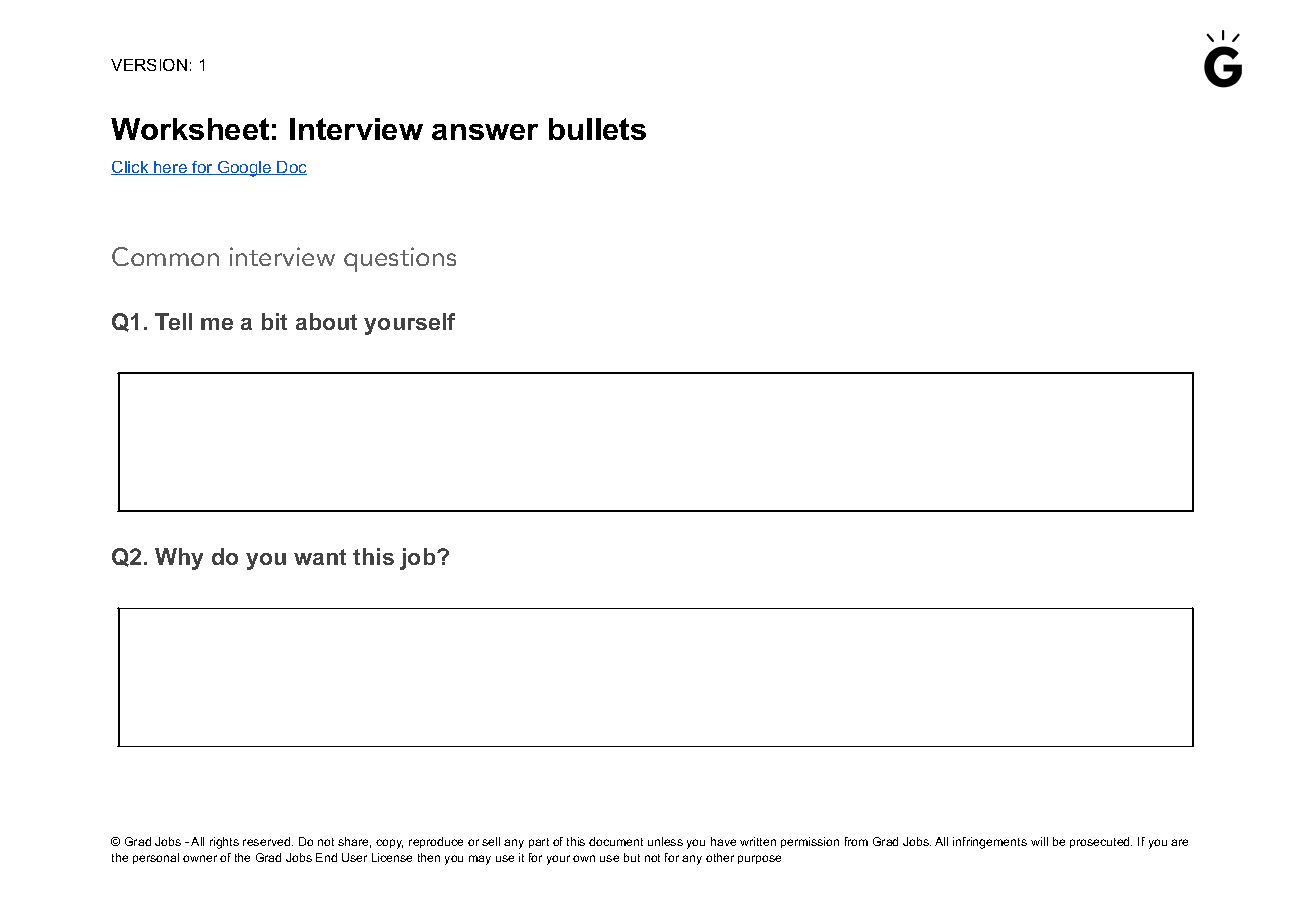 The width and height of the screenshot is (1307, 924). I want to click on Why, so click(179, 559).
